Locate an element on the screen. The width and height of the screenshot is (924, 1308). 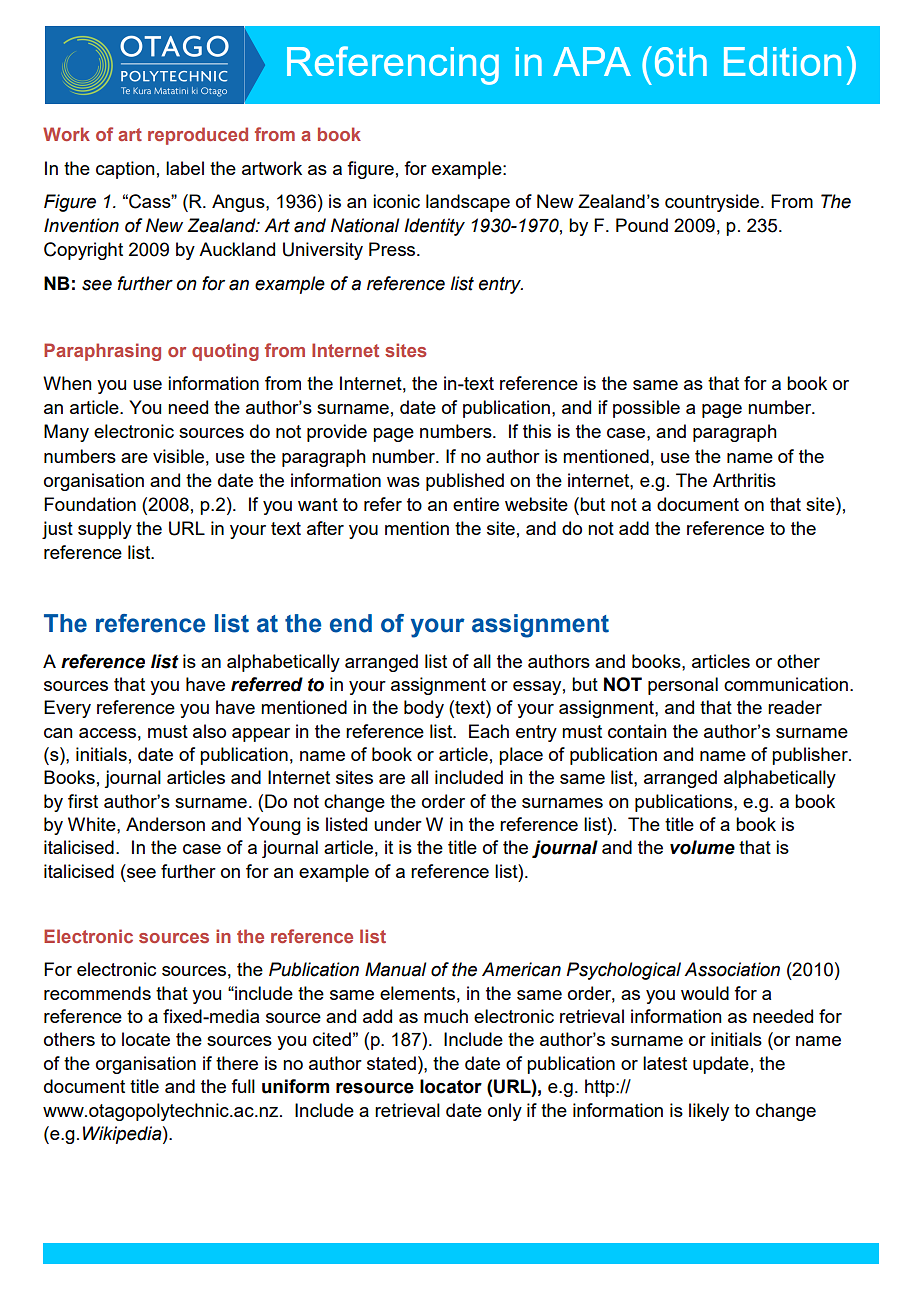
was is located at coordinates (403, 482).
